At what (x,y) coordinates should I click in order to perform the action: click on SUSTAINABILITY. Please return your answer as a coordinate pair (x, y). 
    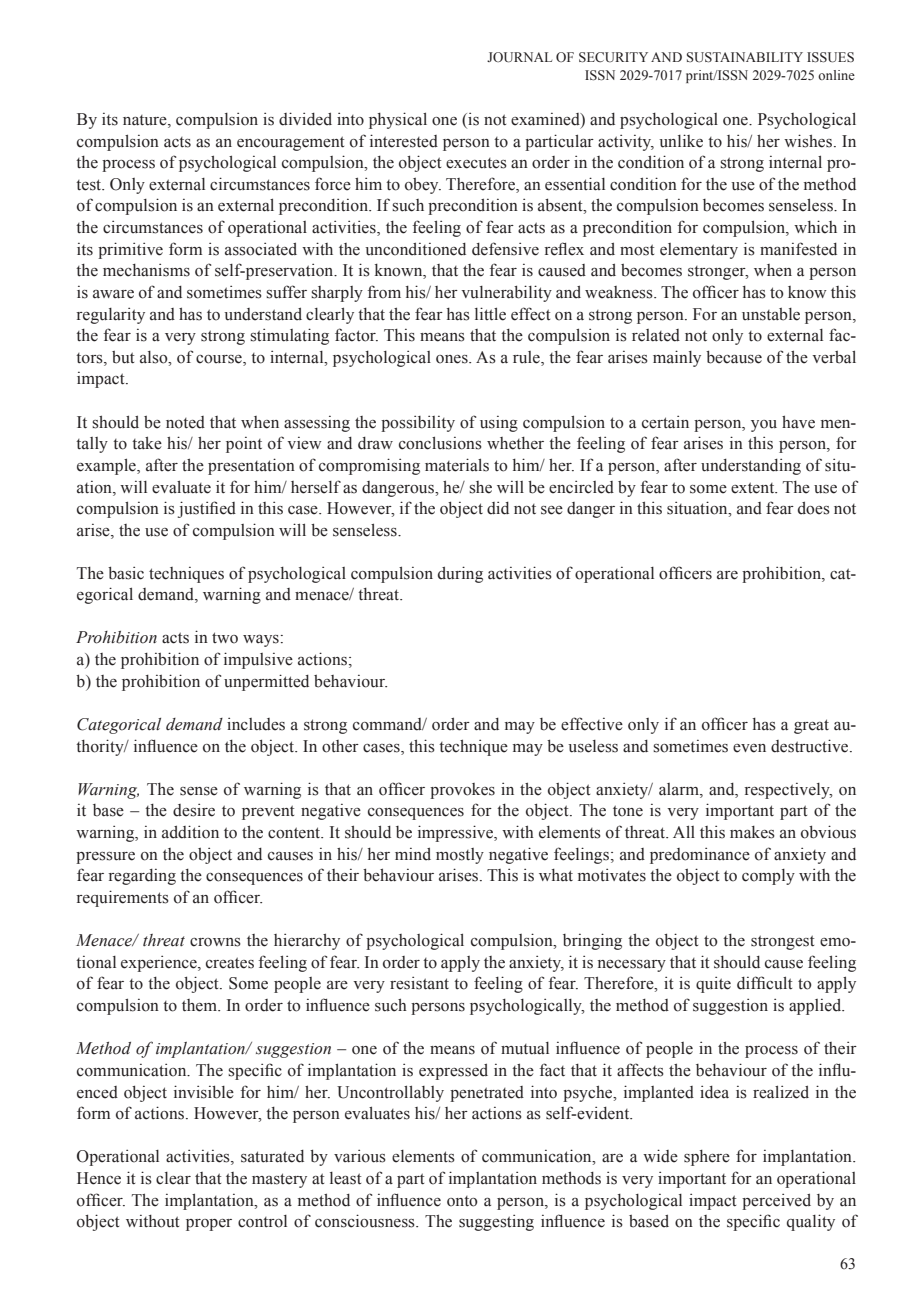
    Looking at the image, I should click on (745, 57).
